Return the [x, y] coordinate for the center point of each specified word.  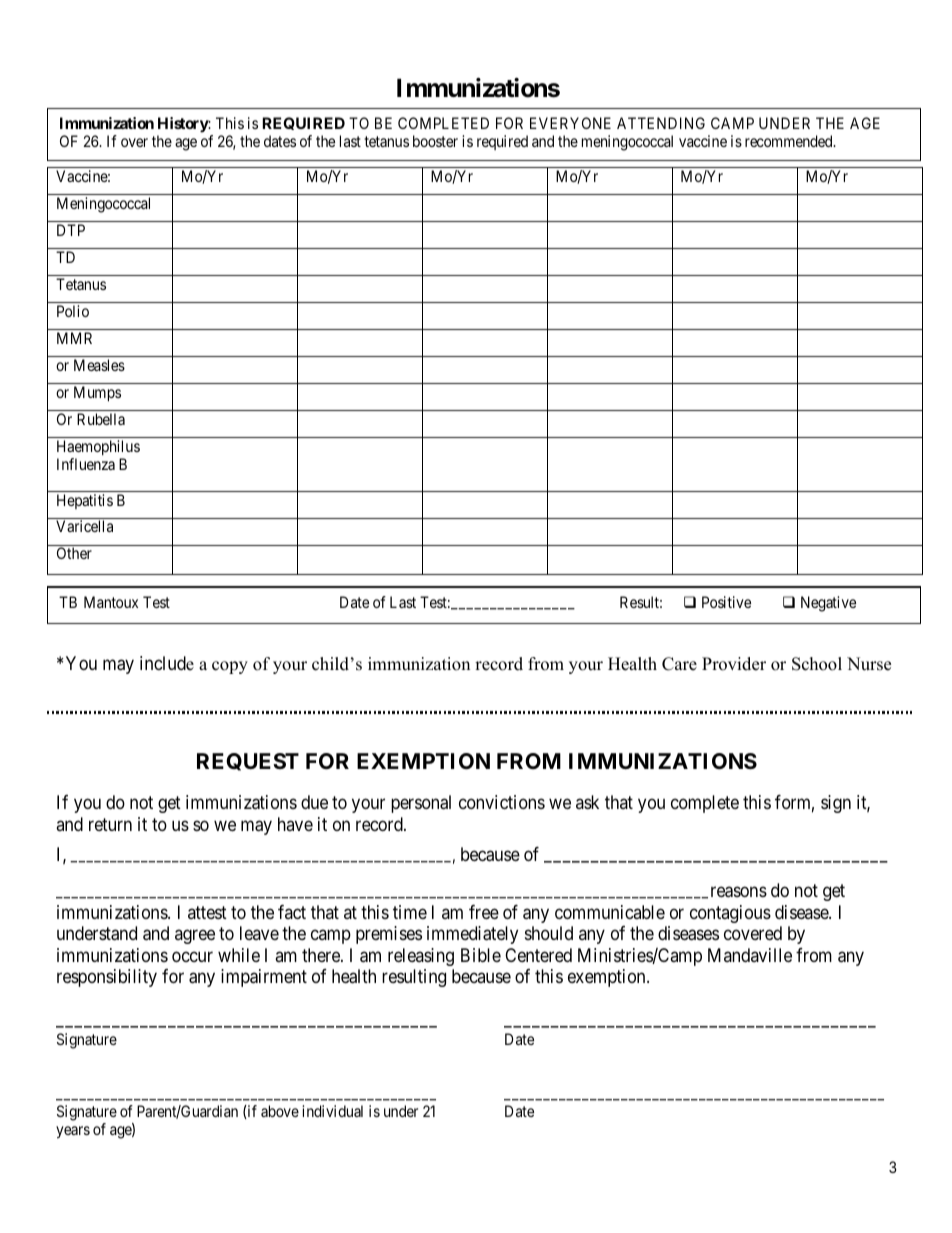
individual [332, 1111]
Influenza [86, 464]
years [73, 1132]
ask [587, 802]
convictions [502, 802]
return [110, 824]
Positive [726, 602]
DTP [71, 230]
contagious [730, 914]
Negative [828, 604]
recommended [790, 141]
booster [435, 141]
